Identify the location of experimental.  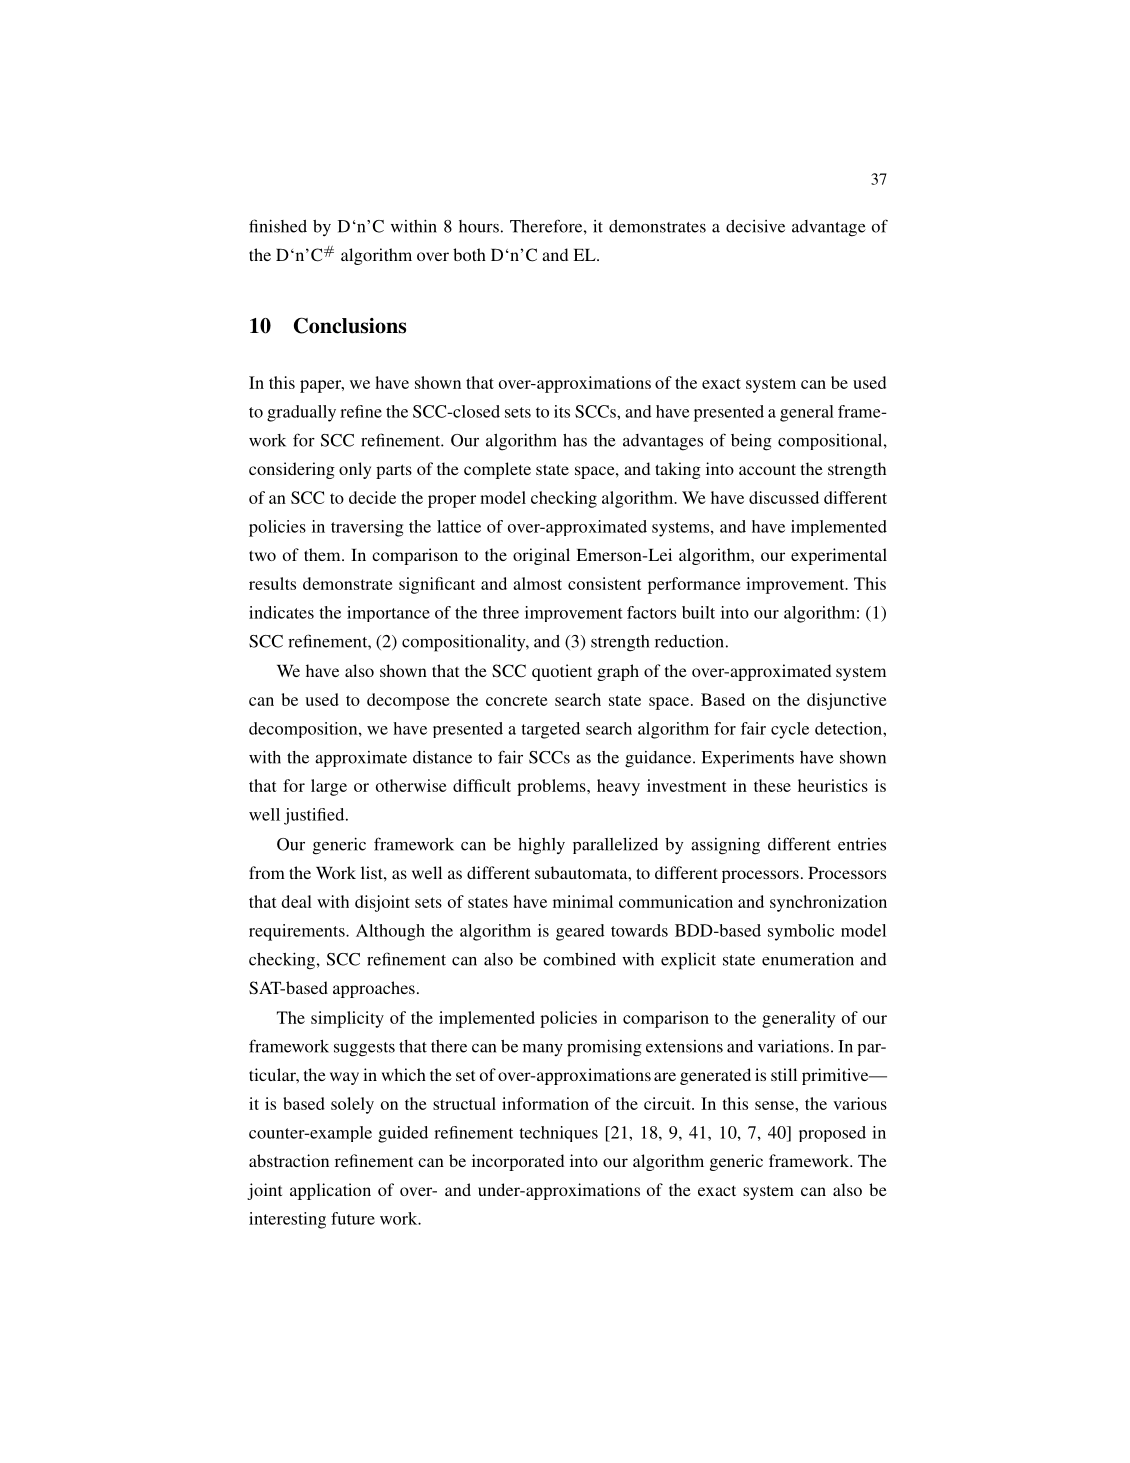
(839, 556).
